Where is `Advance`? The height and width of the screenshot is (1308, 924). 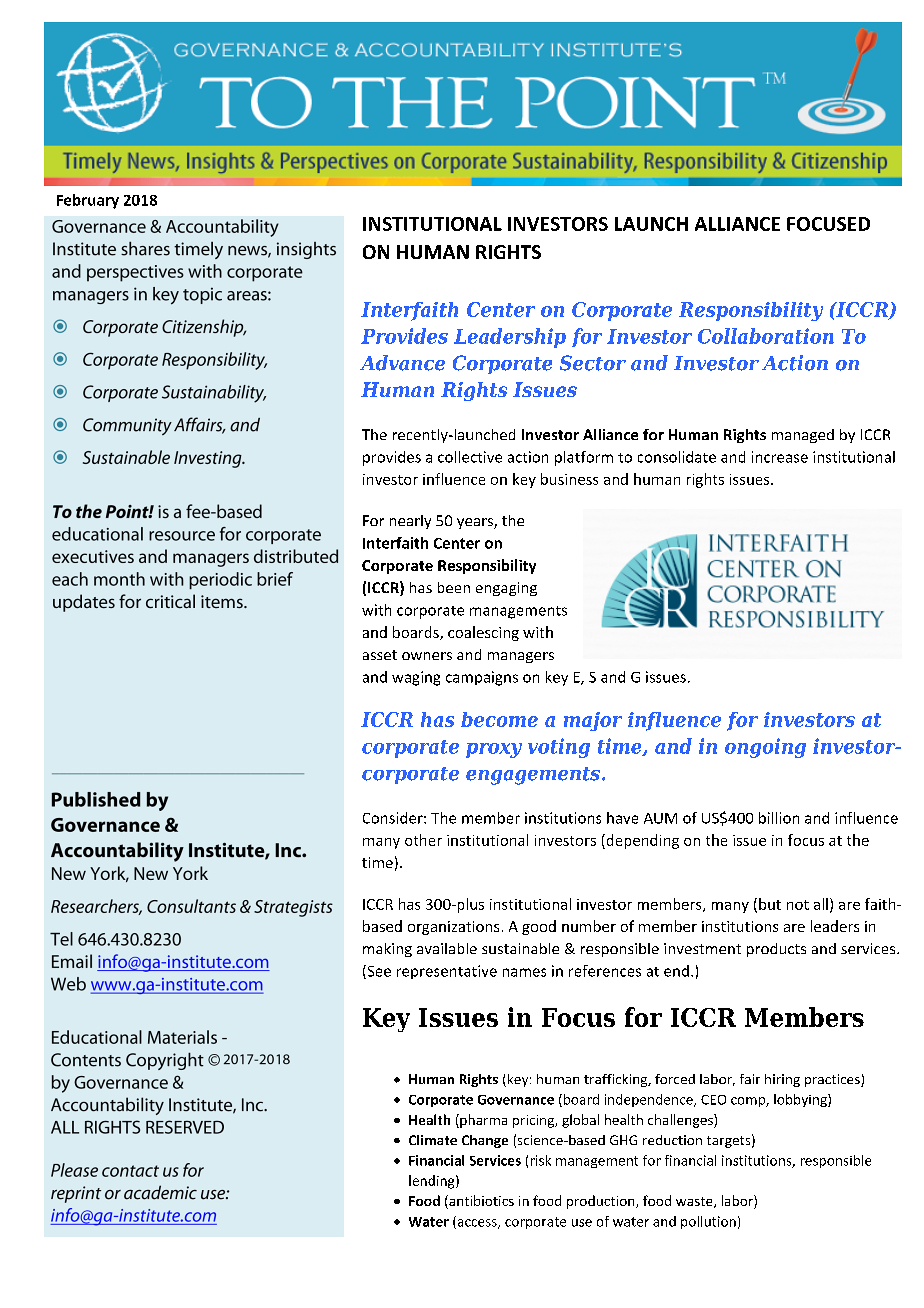
Advance is located at coordinates (402, 363).
